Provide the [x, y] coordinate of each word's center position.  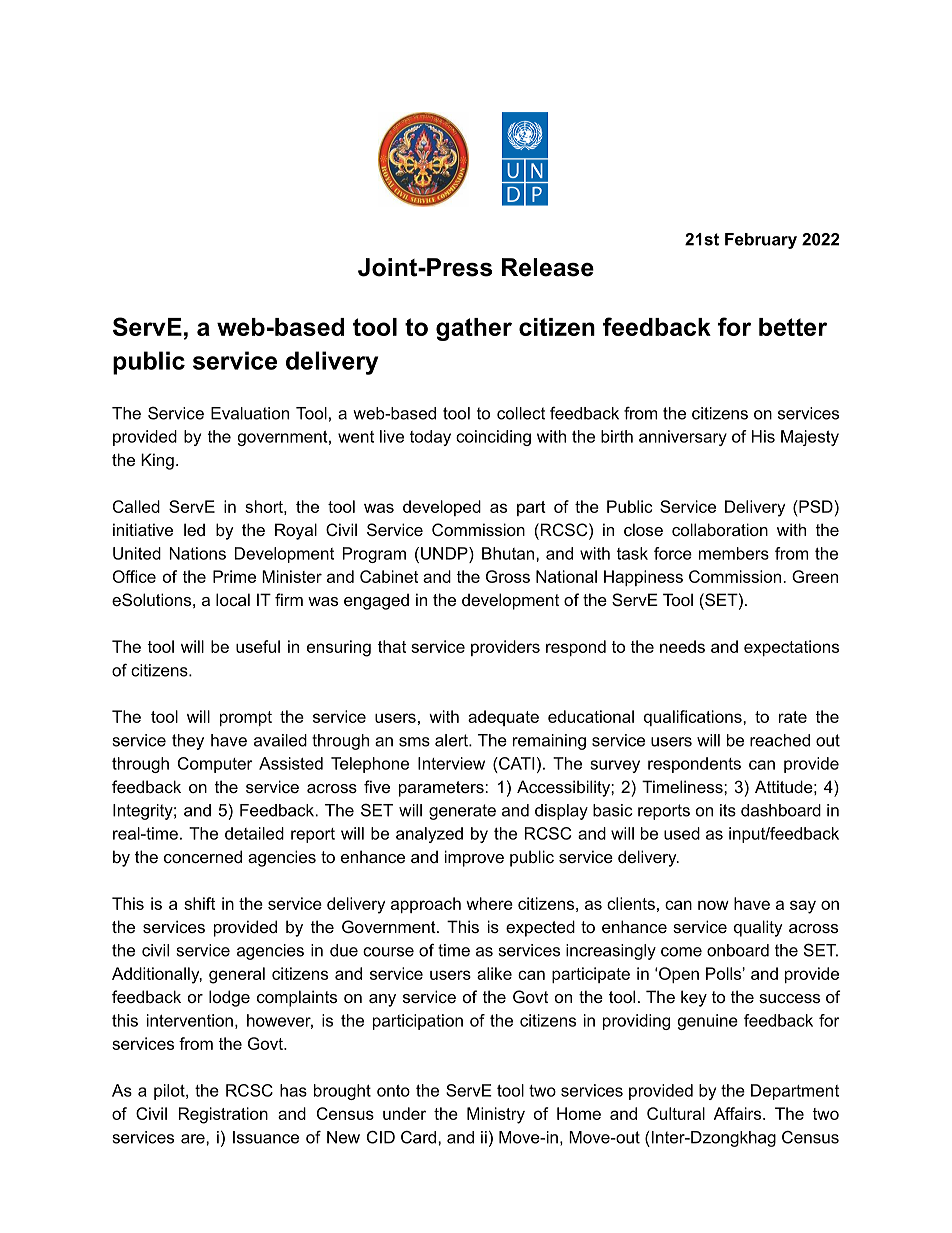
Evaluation [250, 413]
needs [682, 646]
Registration [223, 1115]
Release [548, 267]
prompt [246, 718]
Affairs [739, 1113]
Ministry [496, 1115]
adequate [503, 718]
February [761, 241]
